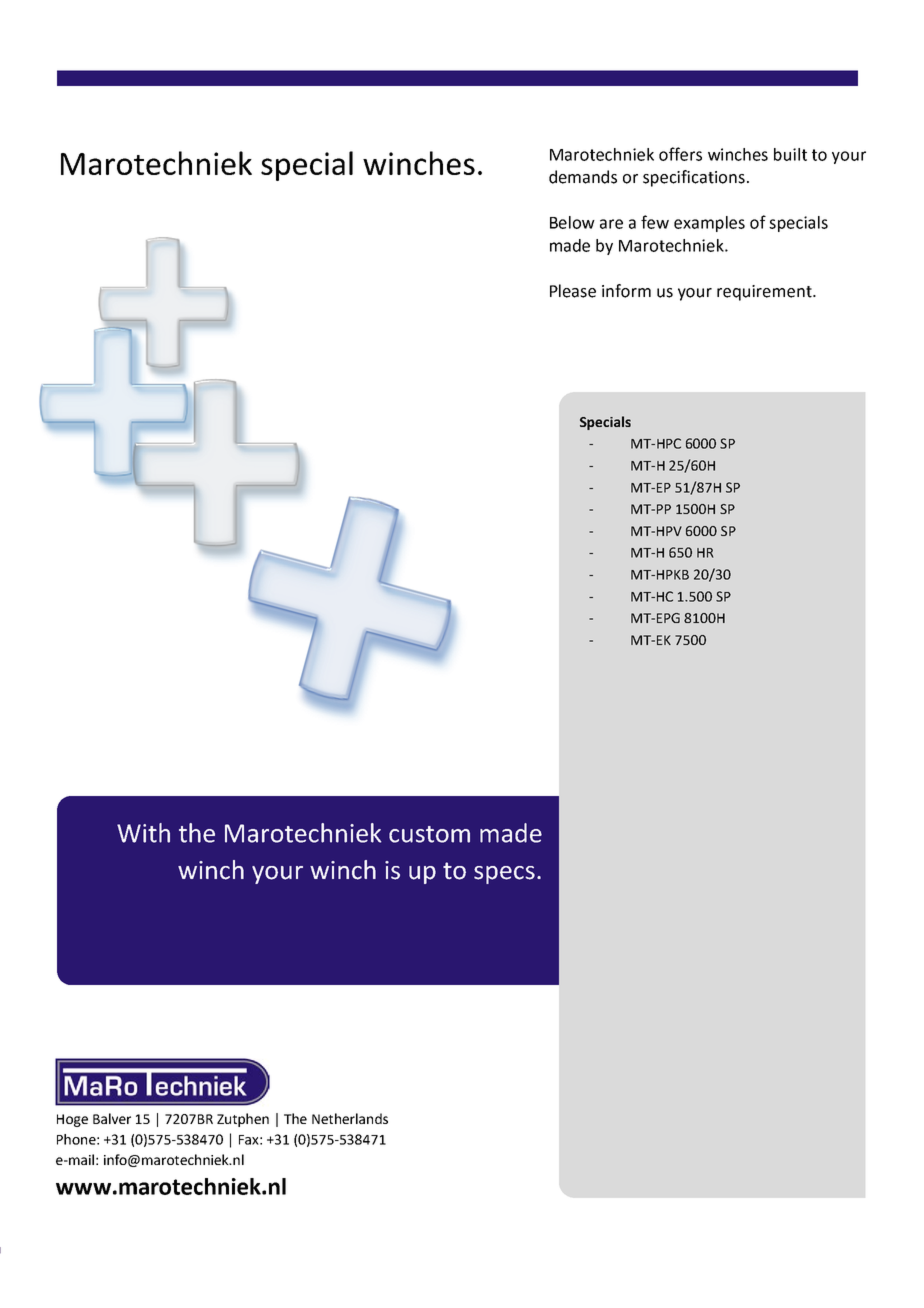 The image size is (924, 1308). I want to click on Netherlands, so click(350, 1118).
